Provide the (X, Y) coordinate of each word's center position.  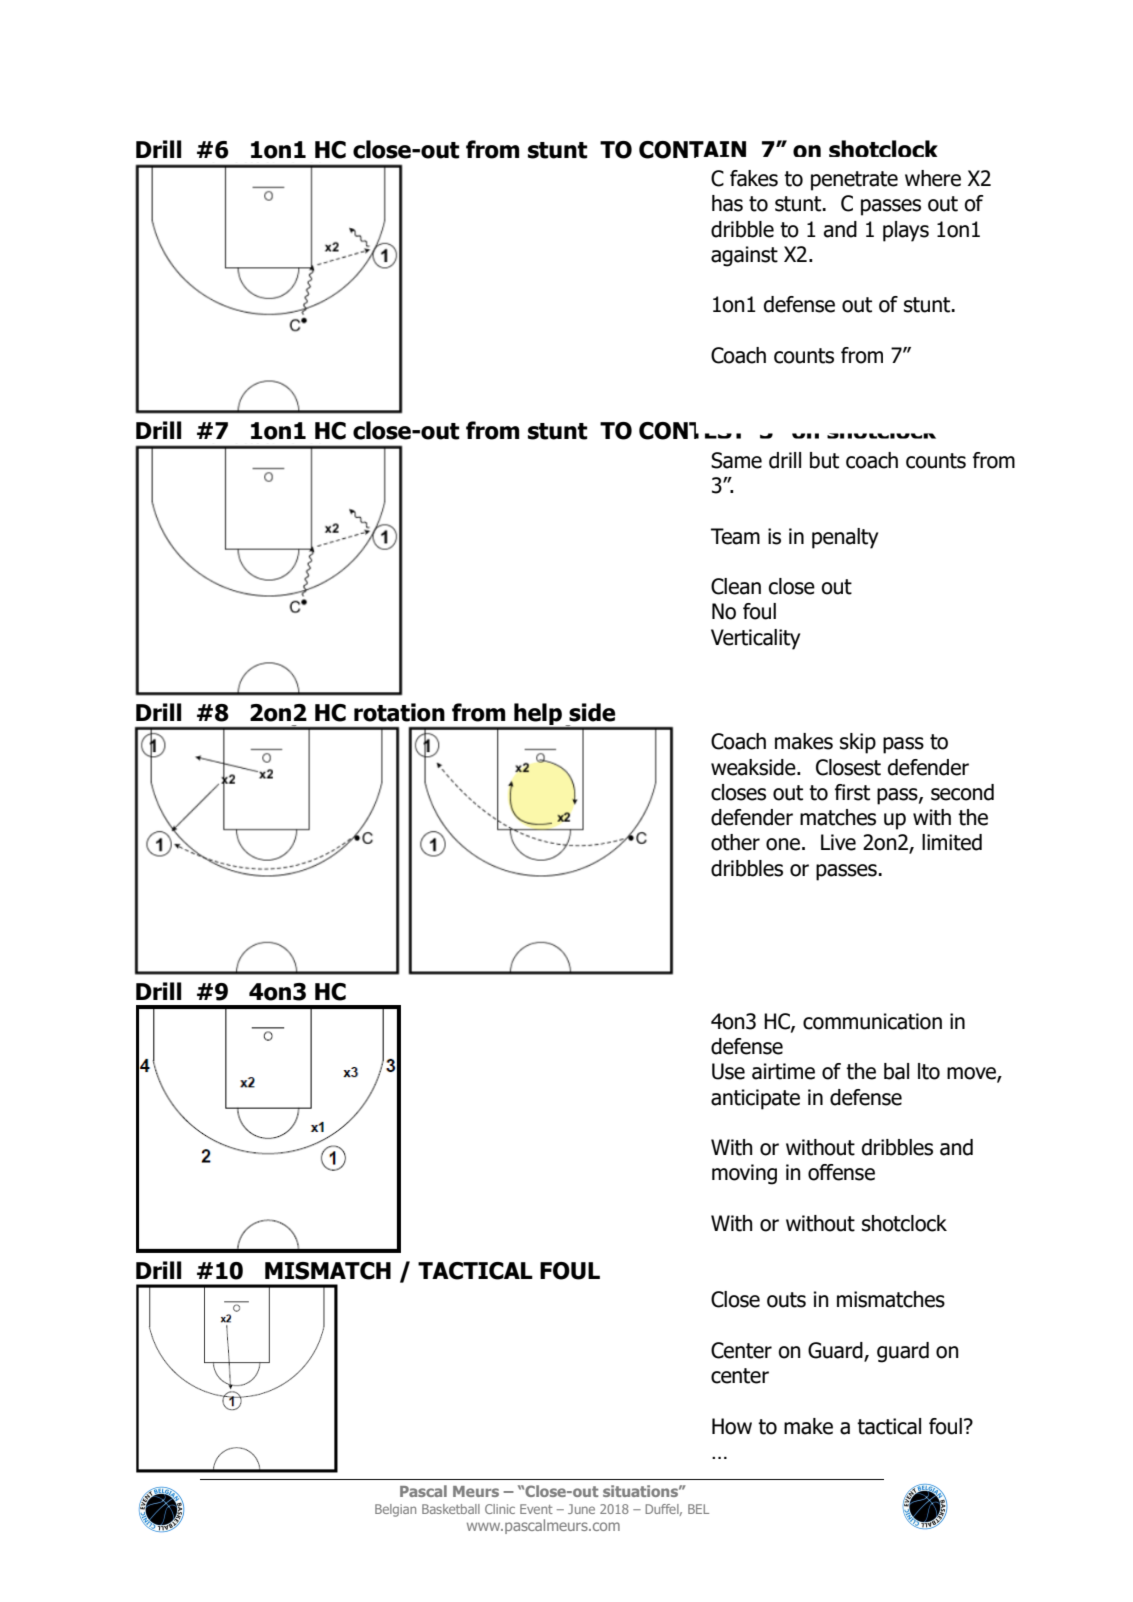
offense (841, 1172)
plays (906, 231)
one (783, 844)
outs (786, 1300)
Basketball (451, 1509)
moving (744, 1174)
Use (728, 1071)
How (732, 1426)
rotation (399, 712)
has (727, 203)
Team (735, 536)
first (852, 792)
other (735, 842)
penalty (845, 538)
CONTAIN (692, 150)
